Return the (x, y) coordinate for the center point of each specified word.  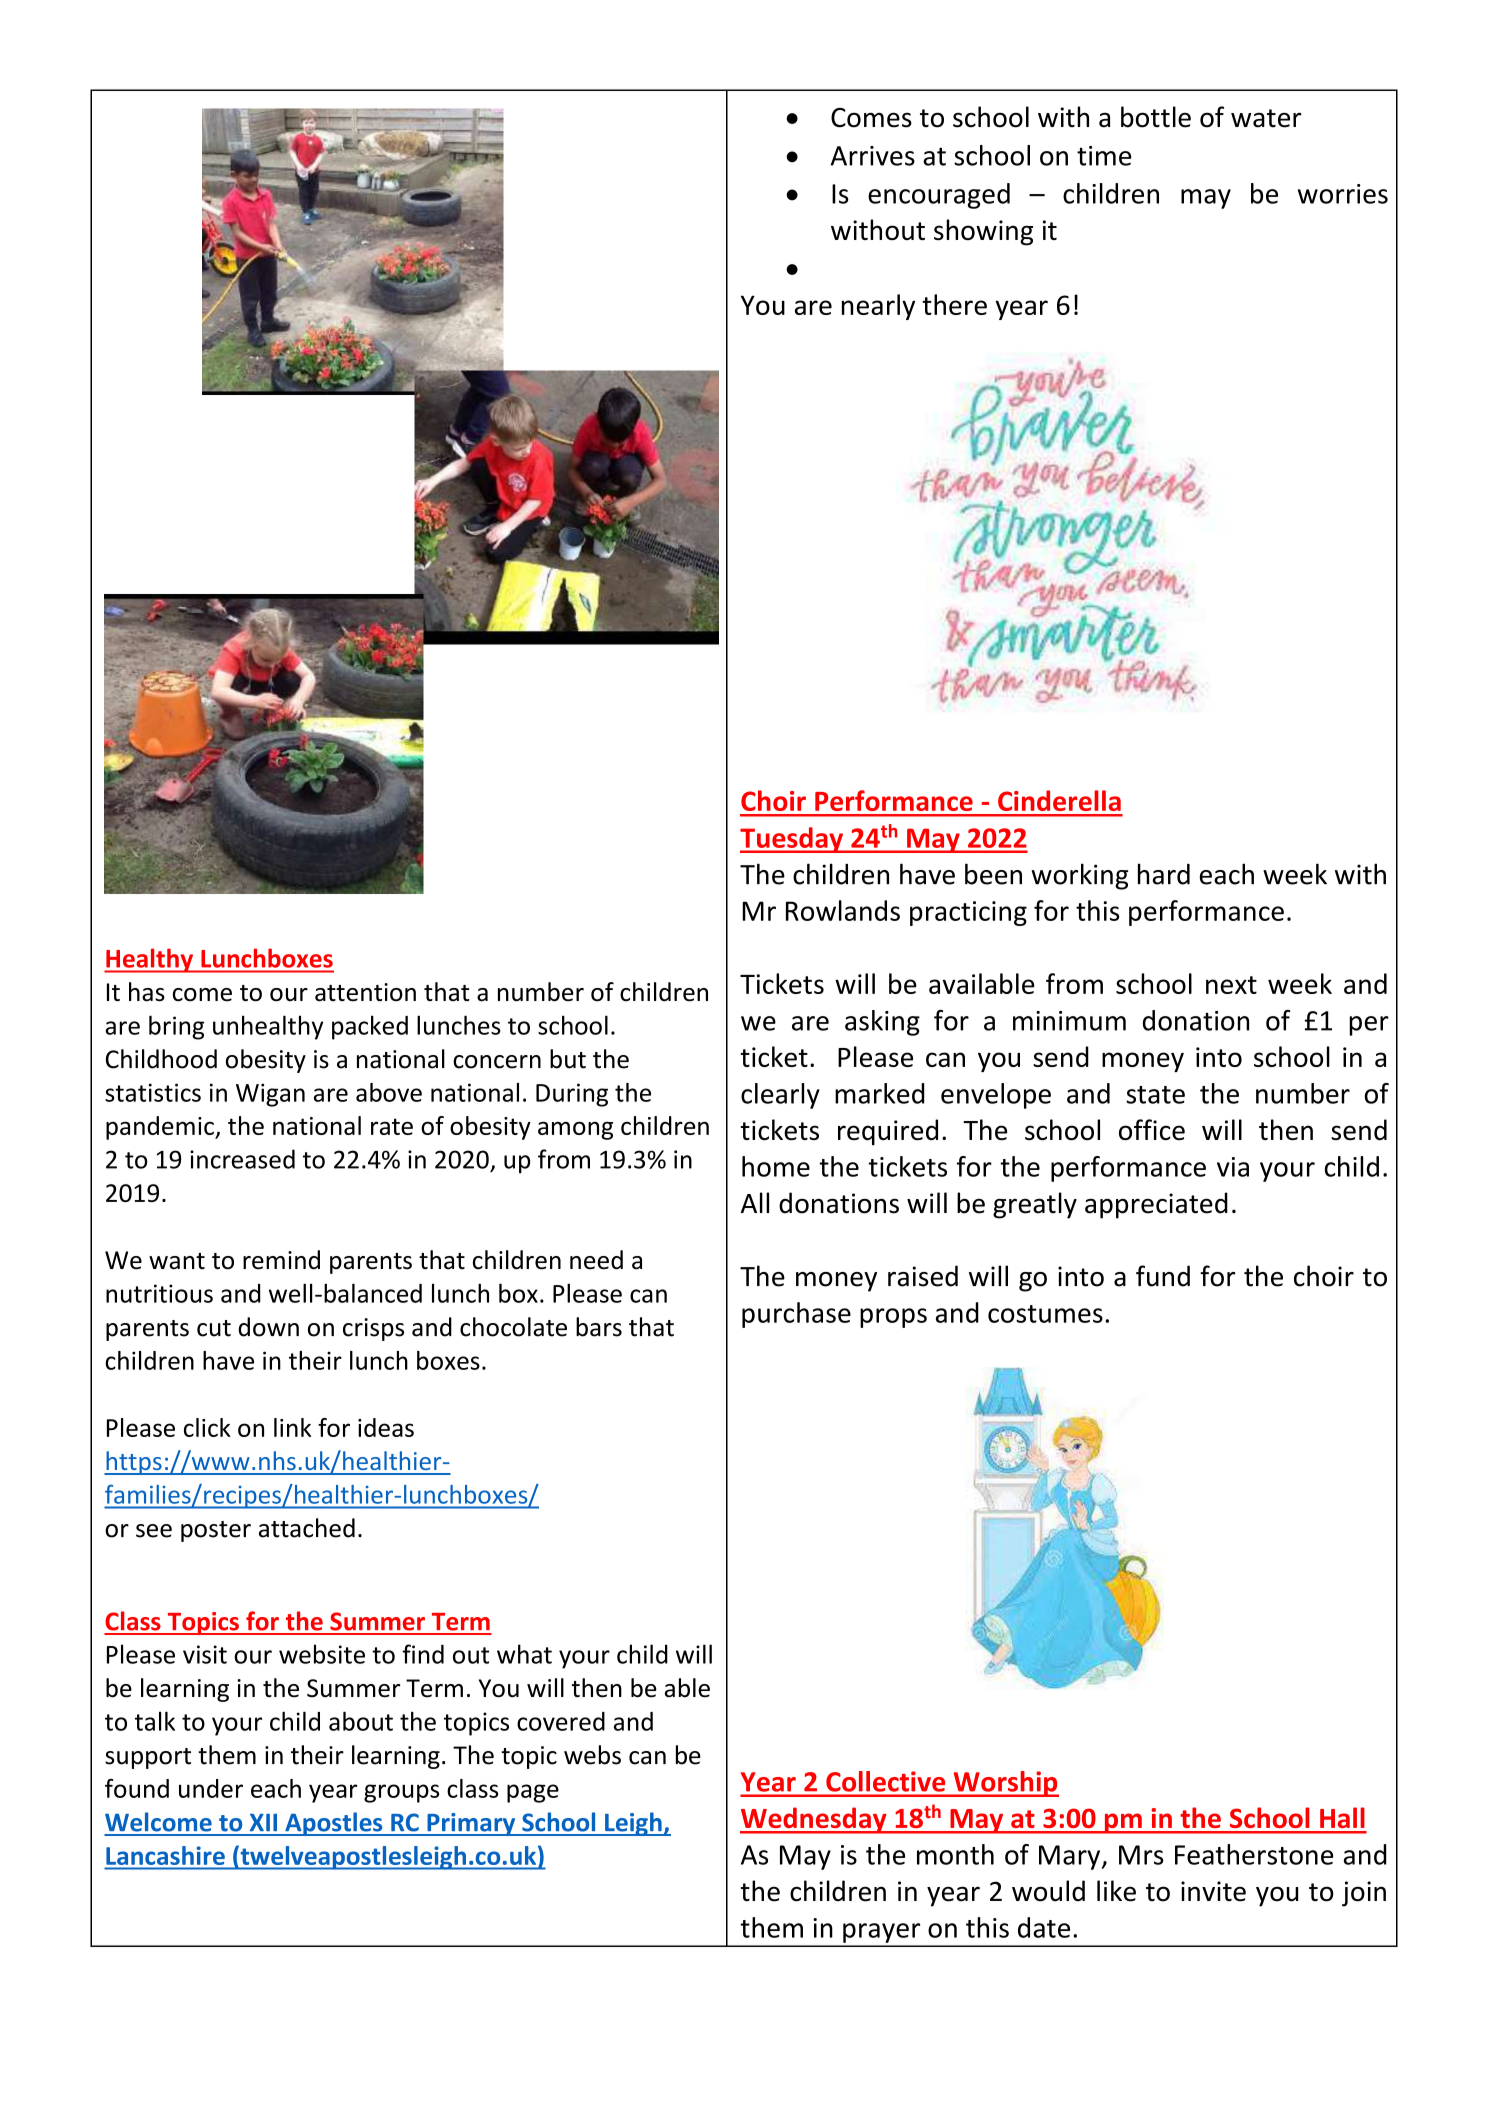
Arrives (872, 156)
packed (370, 1027)
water (1266, 118)
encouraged (939, 196)
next (1231, 985)
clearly (780, 1096)
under (211, 1788)
